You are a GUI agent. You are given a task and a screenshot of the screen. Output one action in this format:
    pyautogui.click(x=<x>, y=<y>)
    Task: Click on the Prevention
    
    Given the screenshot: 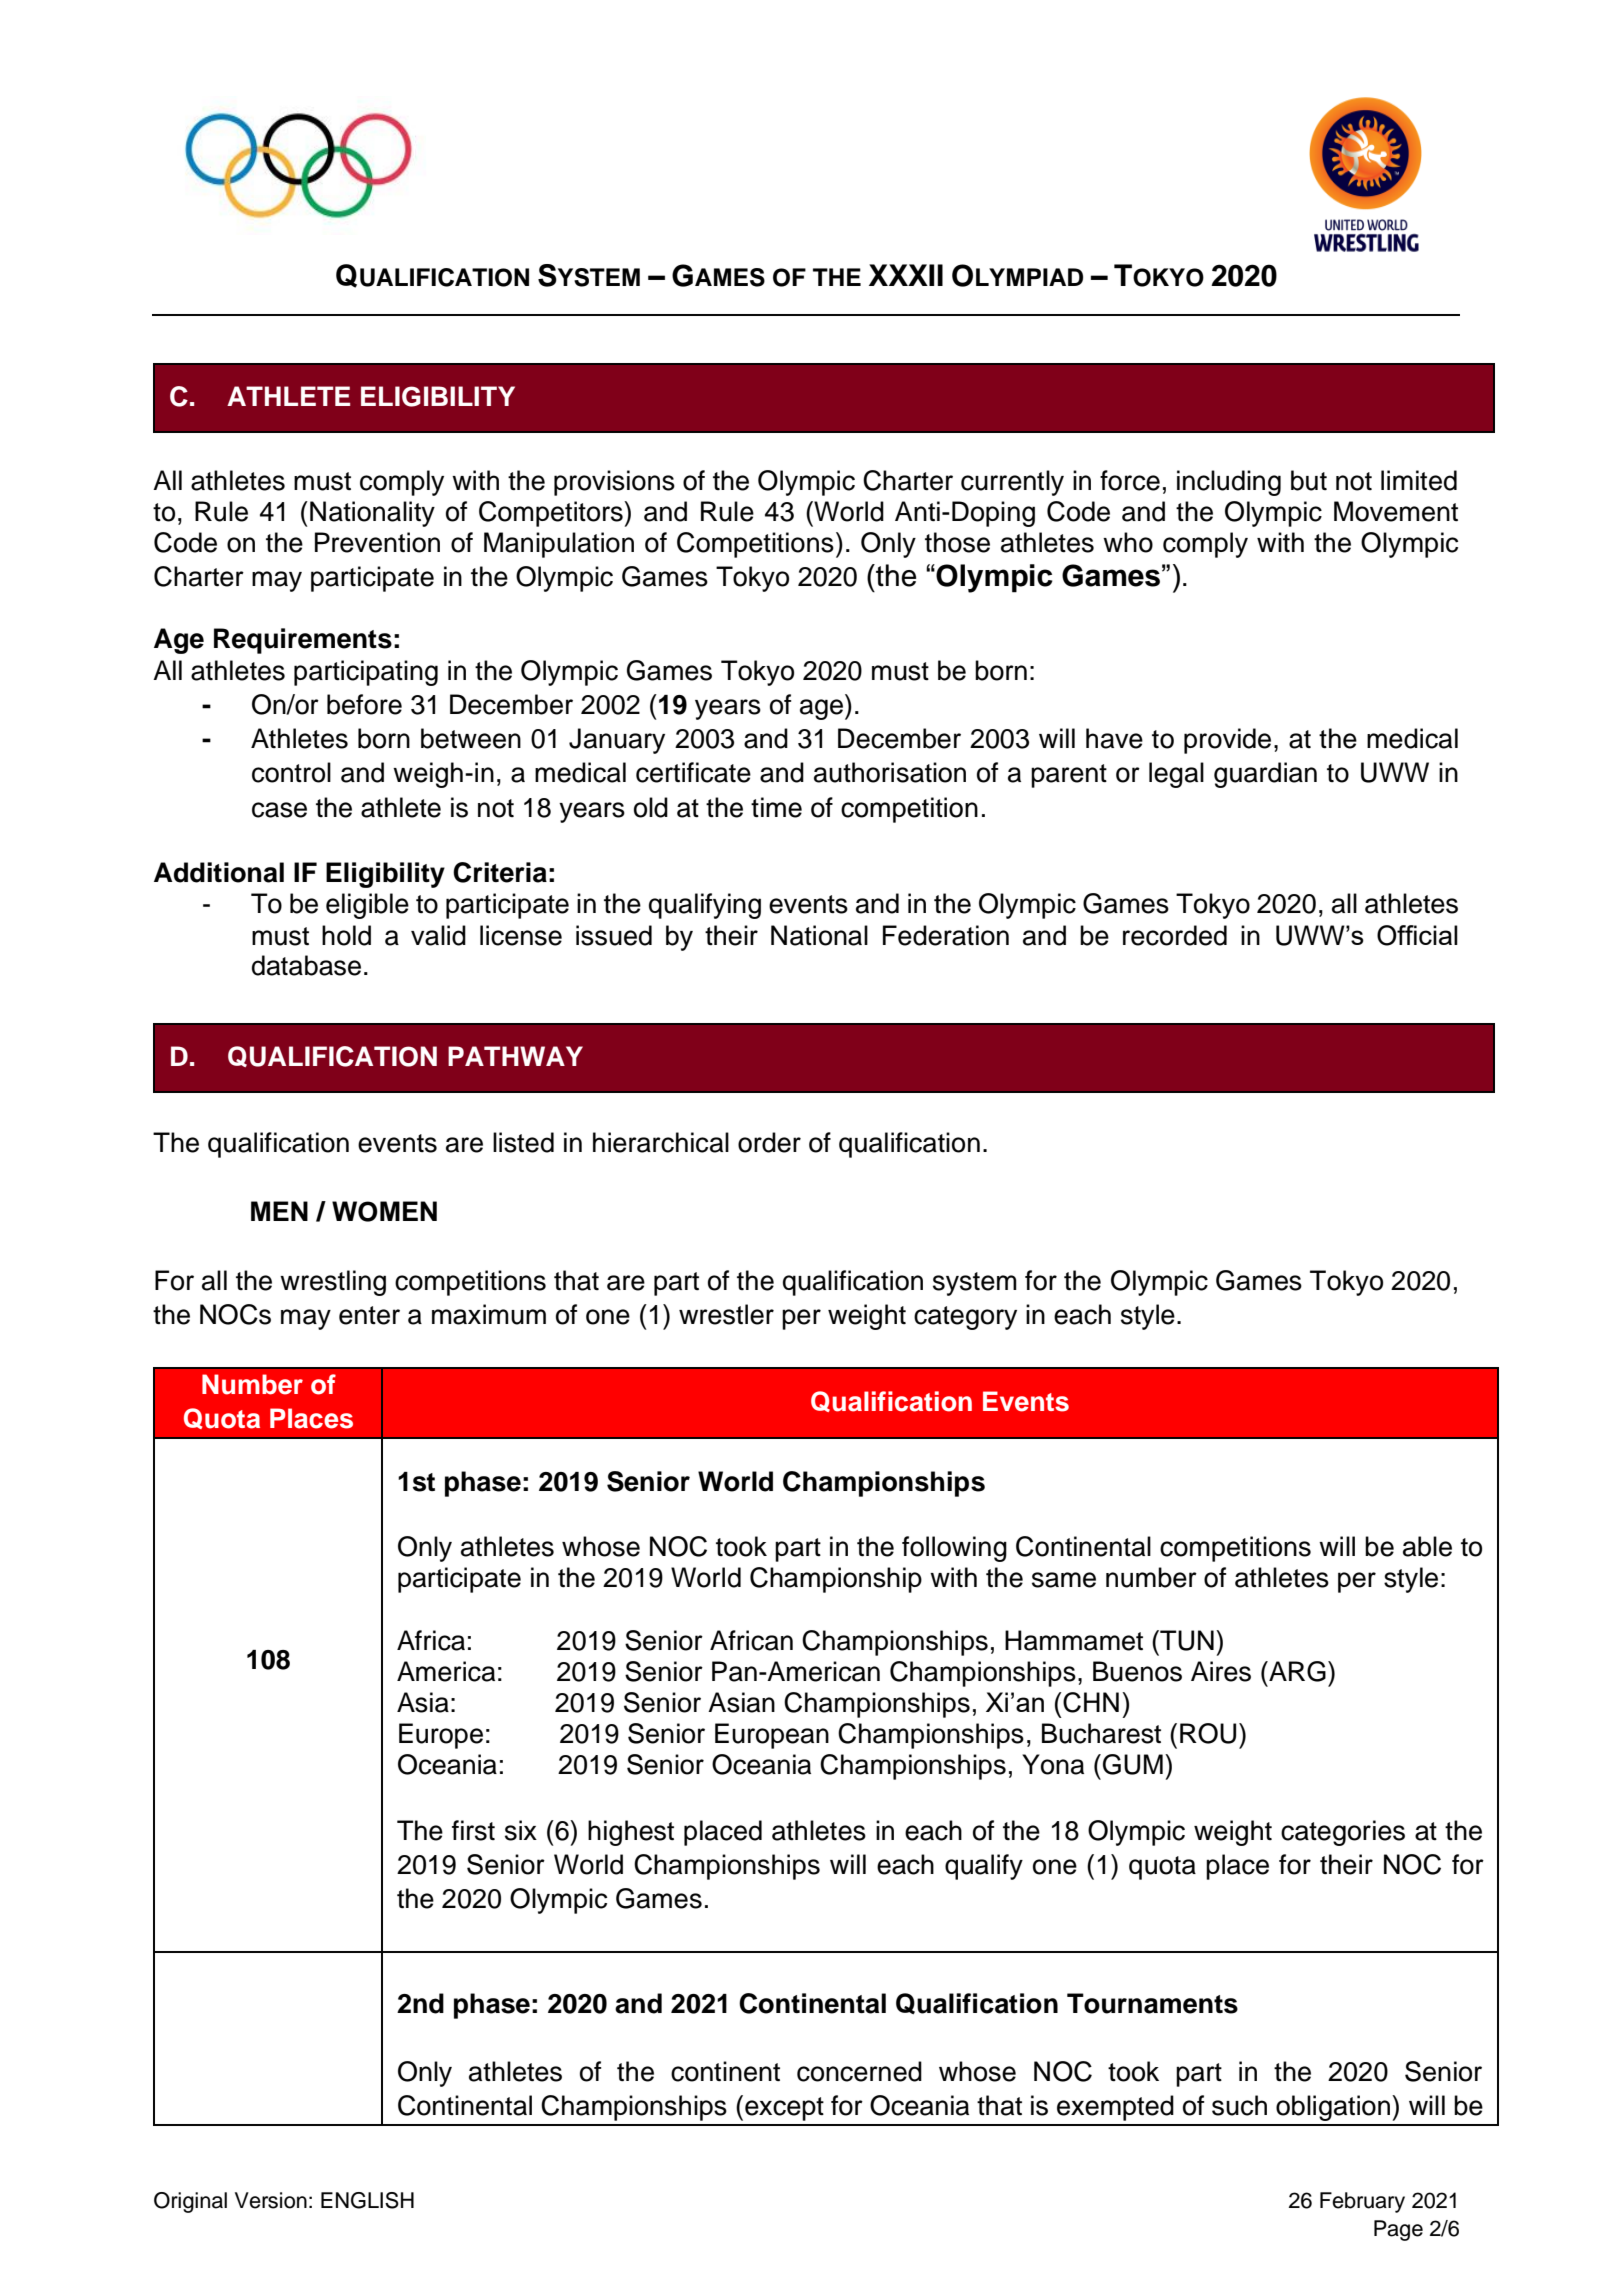 What is the action you would take?
    pyautogui.click(x=377, y=542)
